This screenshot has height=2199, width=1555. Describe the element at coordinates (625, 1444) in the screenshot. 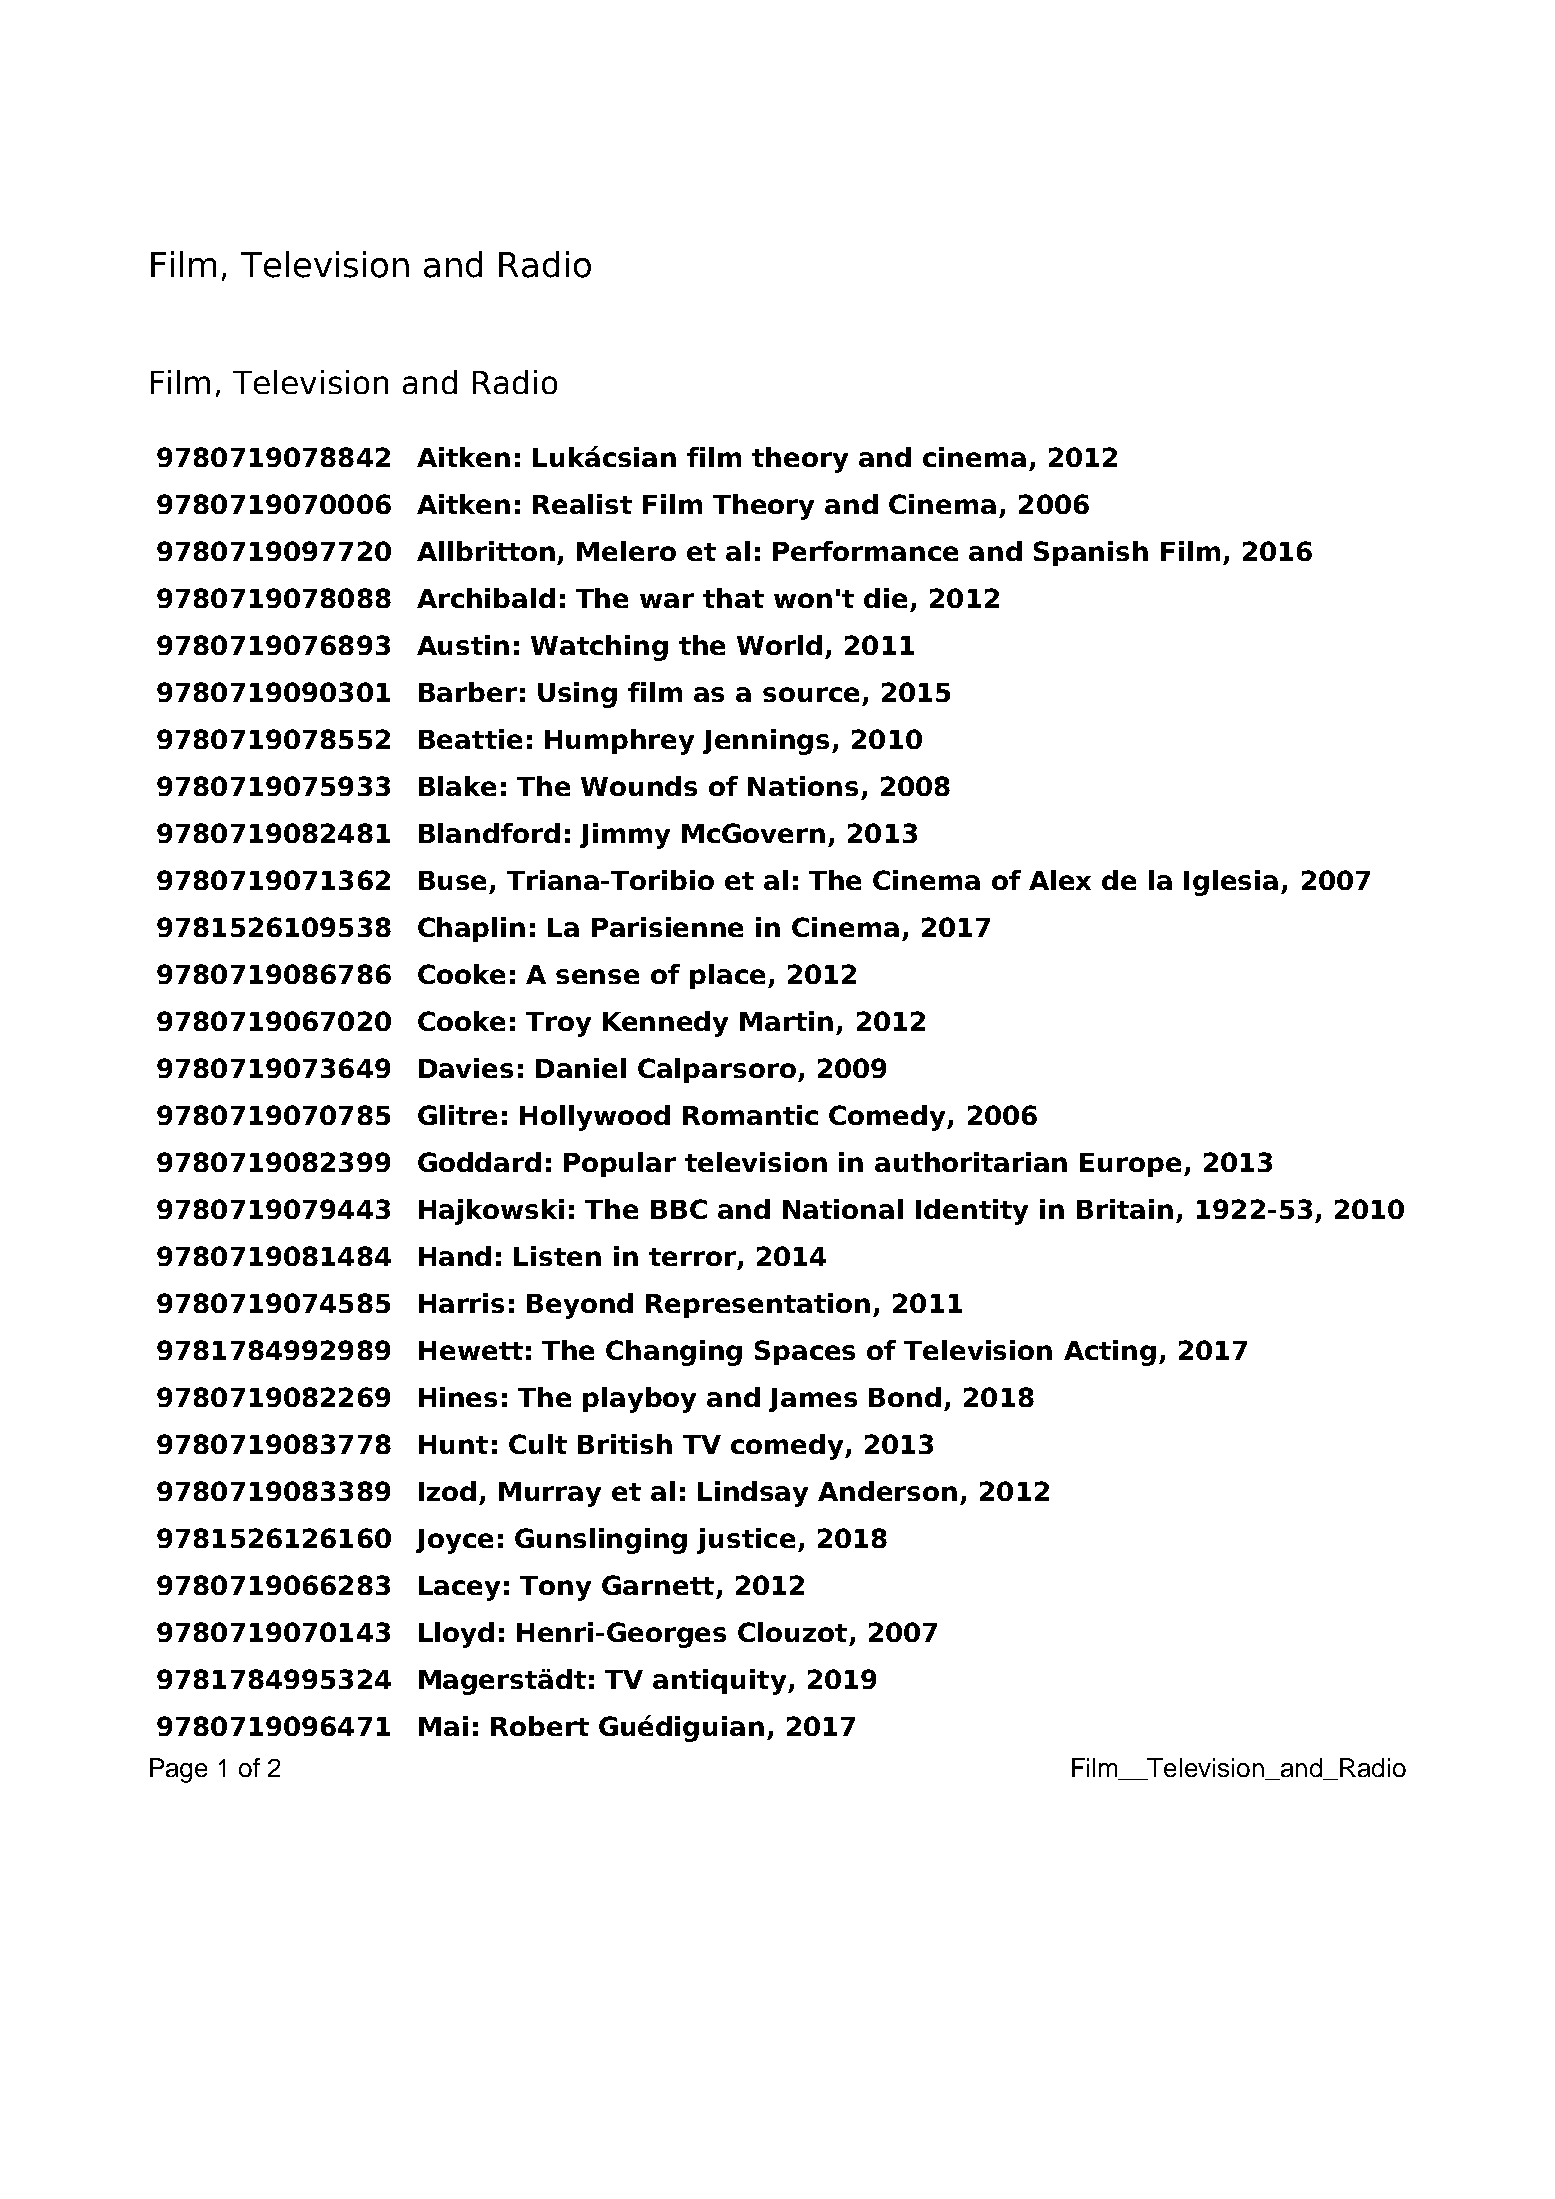

I see `British` at that location.
